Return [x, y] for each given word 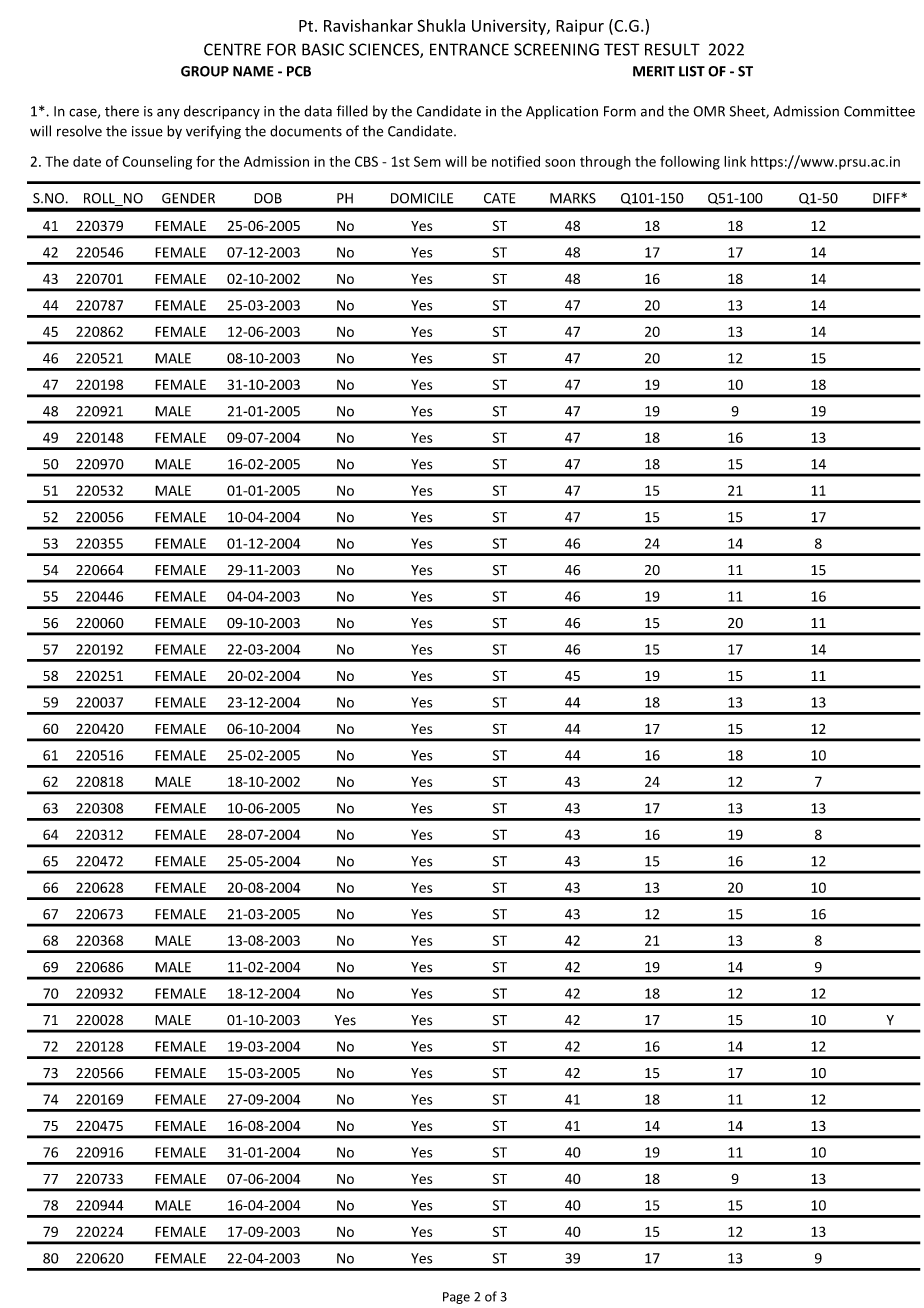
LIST [692, 71]
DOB [268, 198]
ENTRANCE [469, 49]
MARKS [573, 198]
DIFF [887, 198]
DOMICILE [422, 198]
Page [456, 1298]
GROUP [205, 71]
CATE [499, 198]
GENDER [188, 198]
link [735, 161]
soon [560, 163]
